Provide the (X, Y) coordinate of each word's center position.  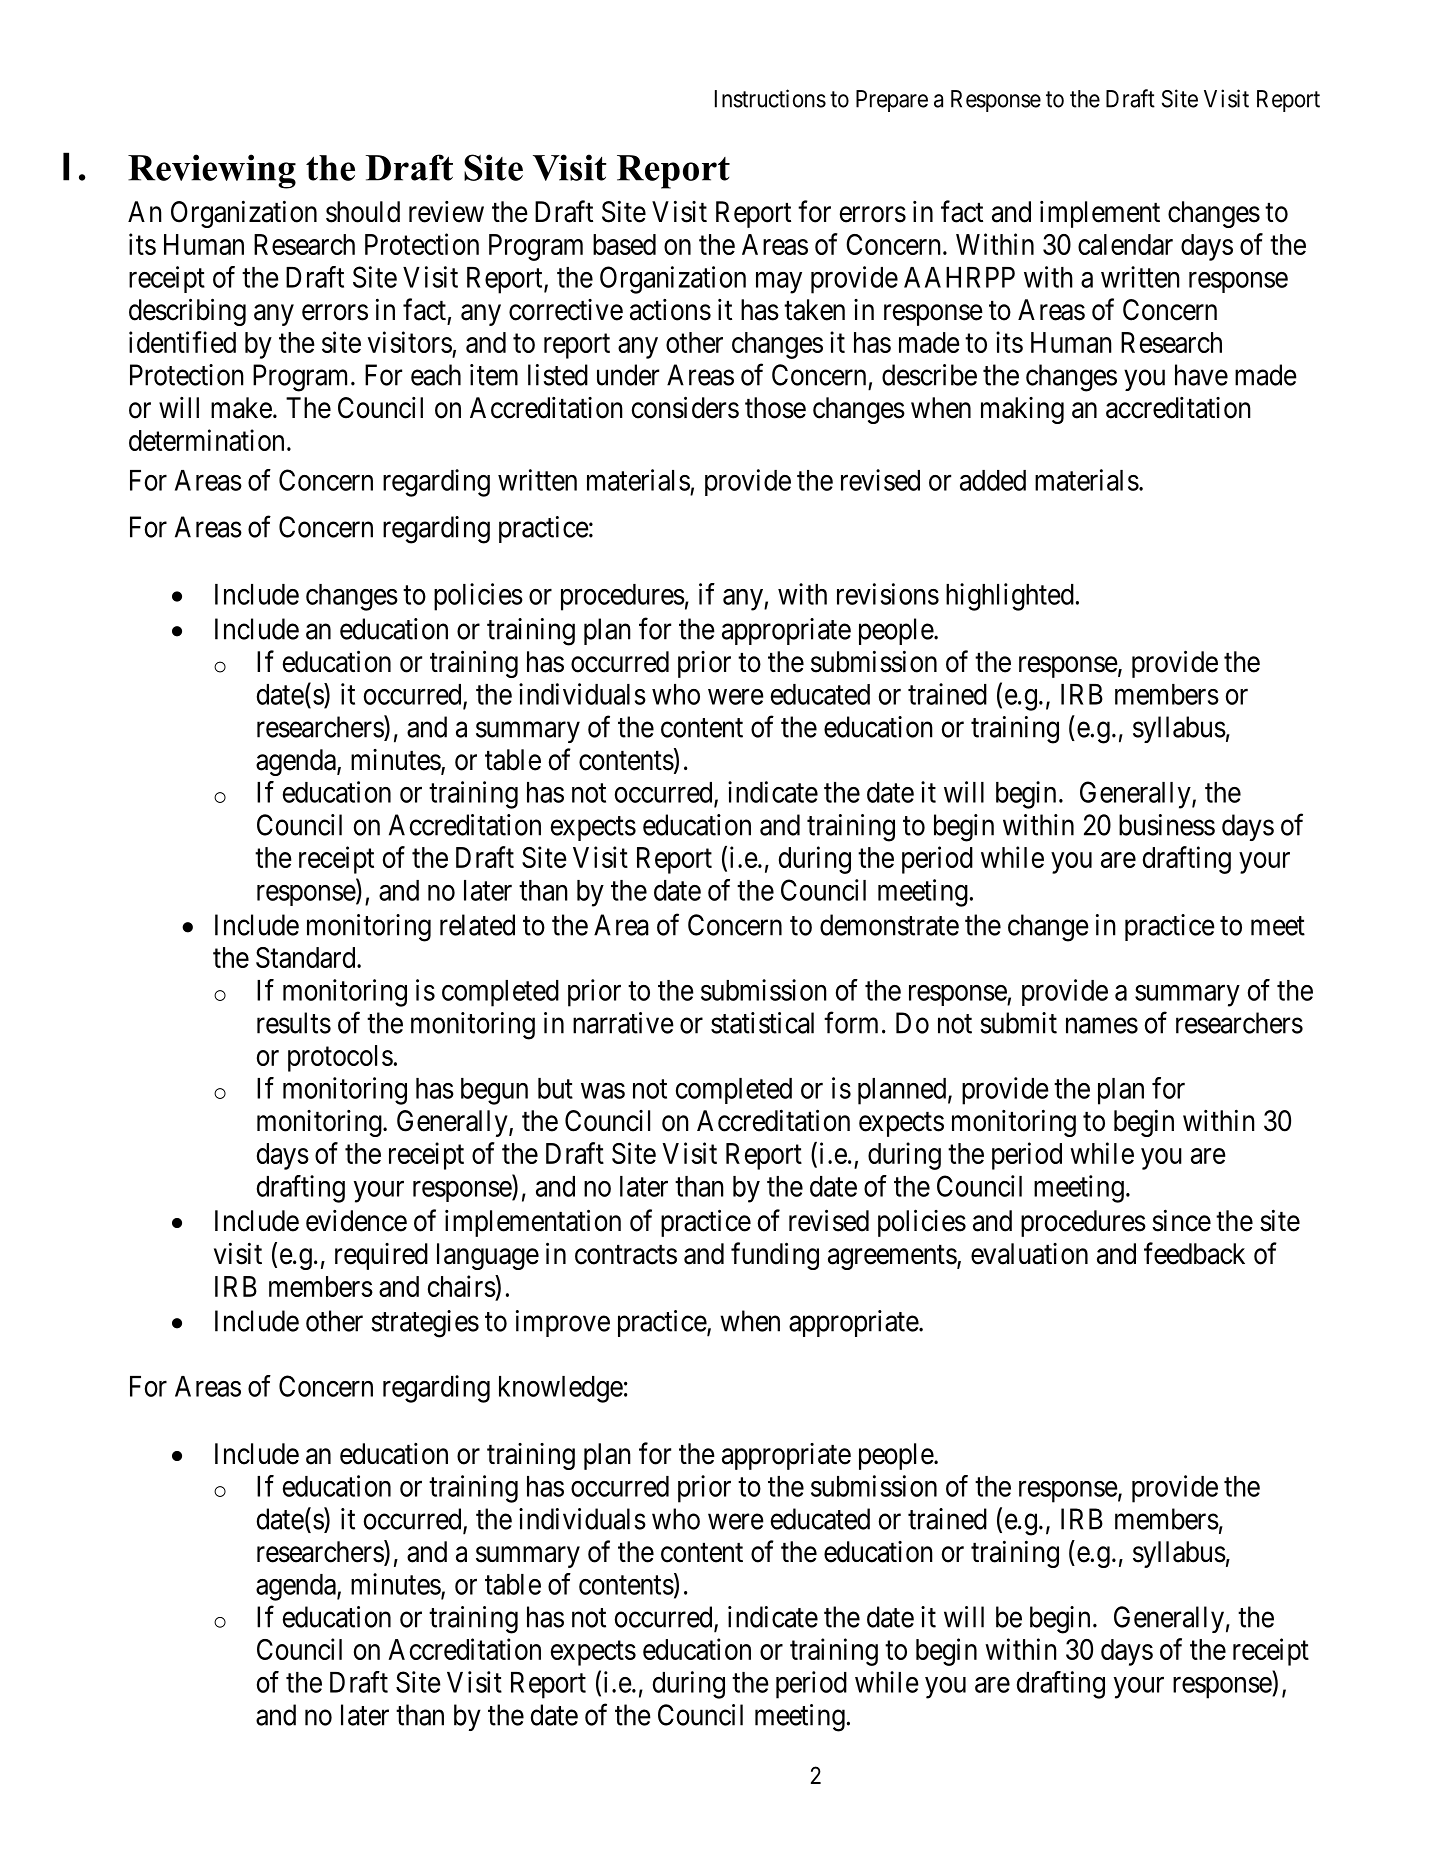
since (1181, 1220)
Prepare (892, 101)
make (241, 408)
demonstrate (889, 925)
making (1022, 410)
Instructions (770, 98)
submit (1019, 1023)
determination (206, 440)
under (628, 375)
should (363, 212)
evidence (356, 1221)
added (993, 480)
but (555, 1088)
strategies (425, 1324)
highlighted (1010, 597)
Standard (307, 957)
